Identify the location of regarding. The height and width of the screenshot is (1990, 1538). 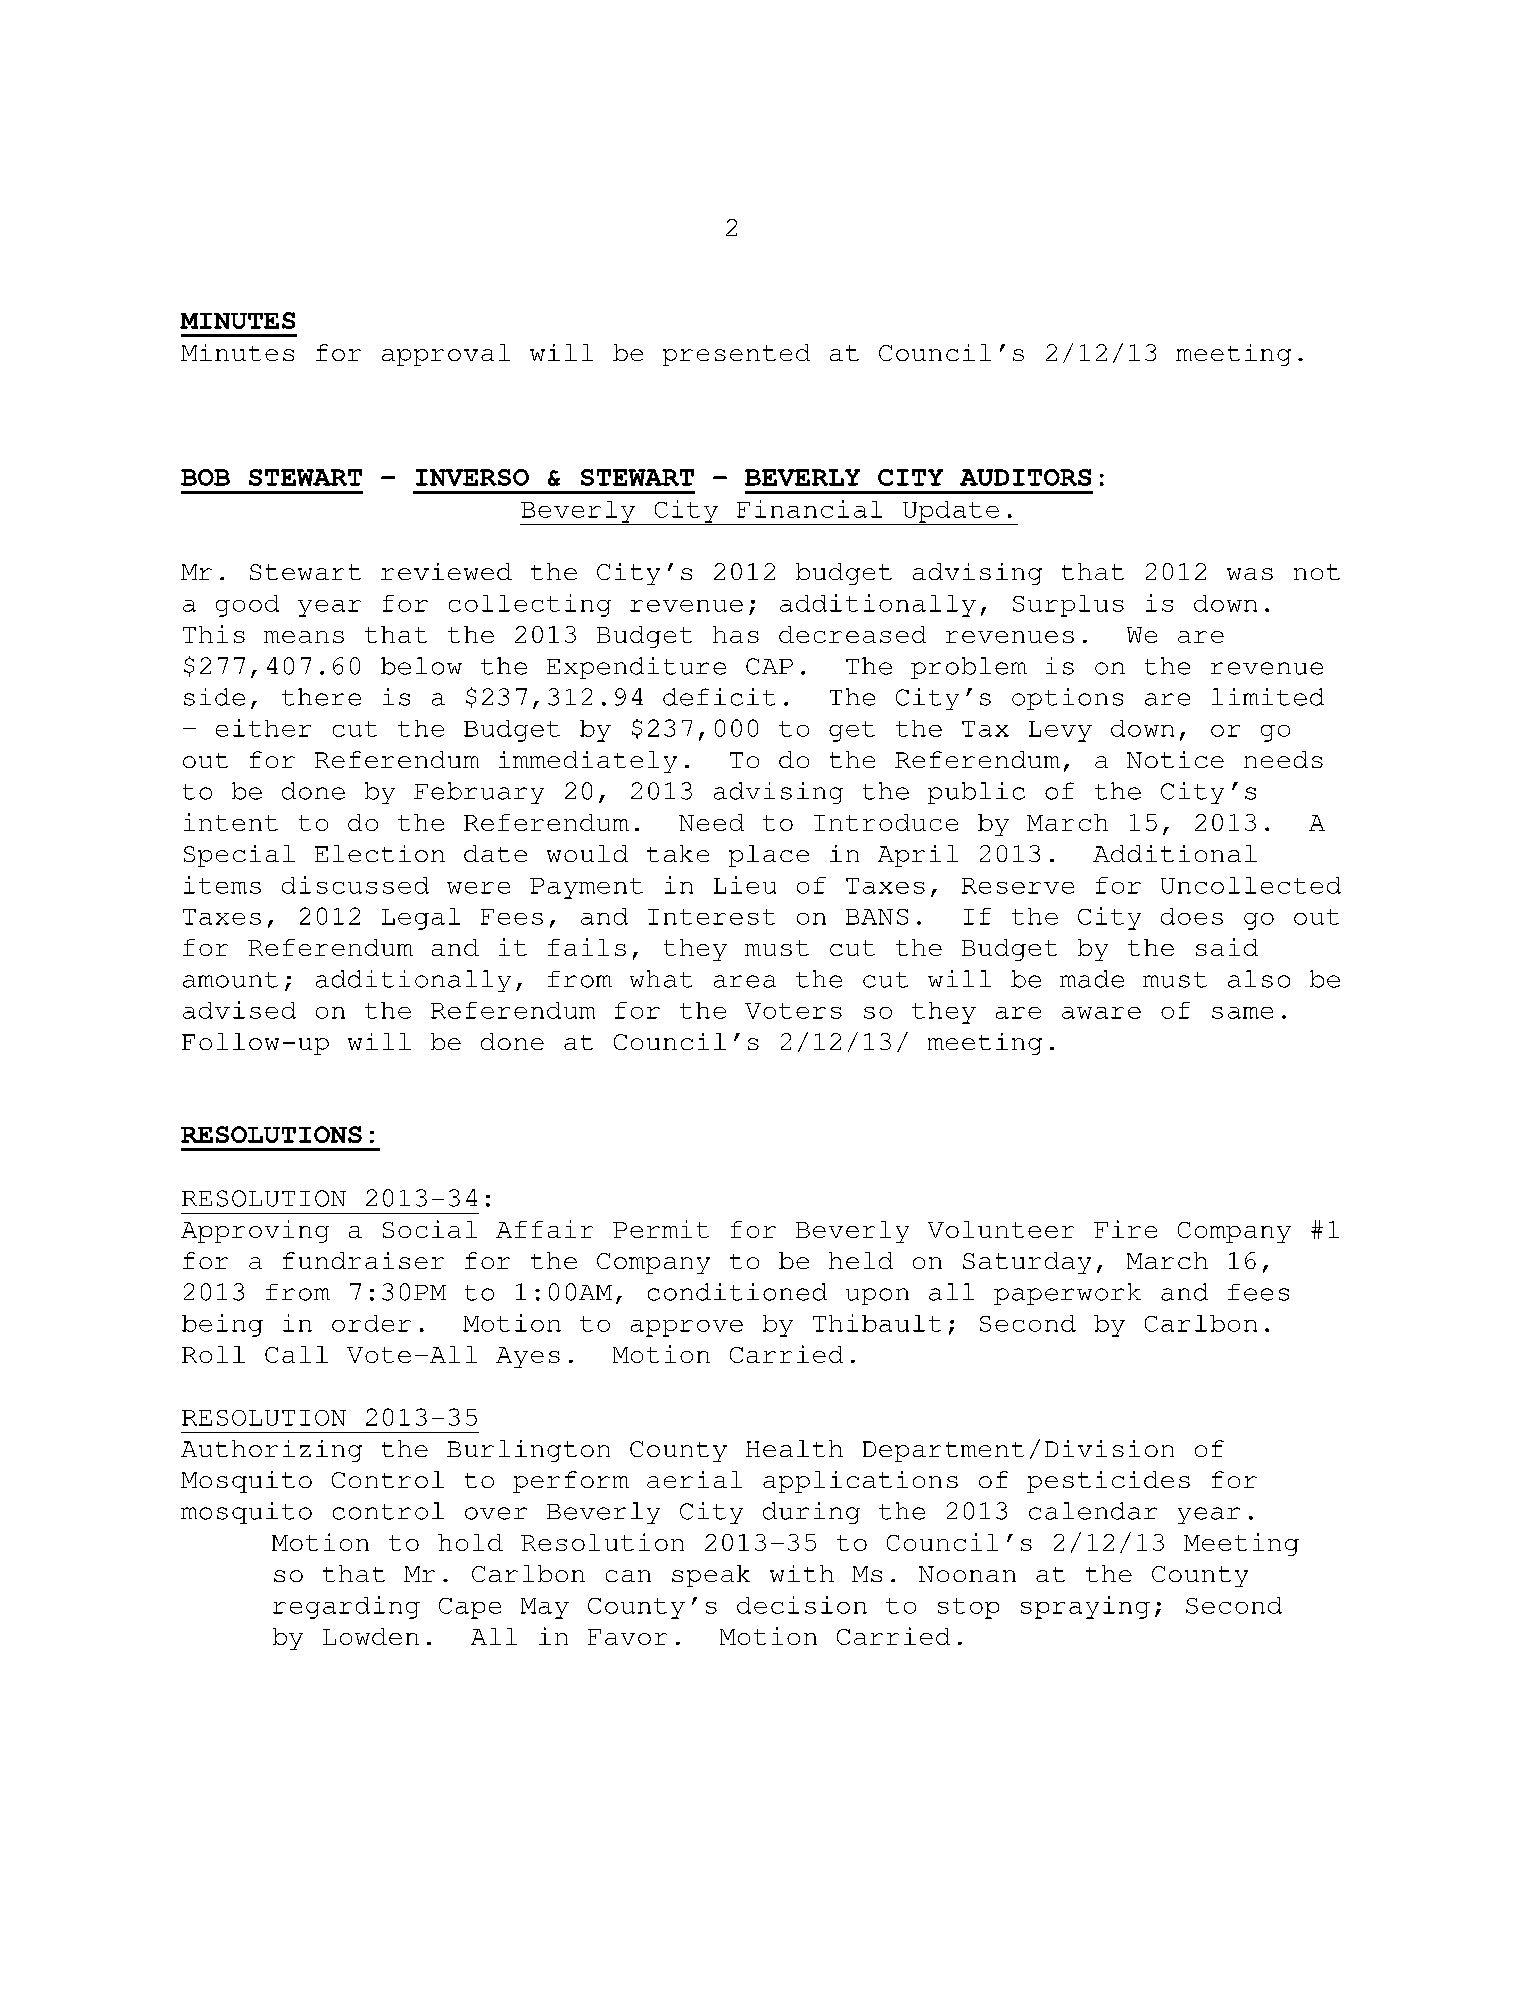
(346, 1607).
